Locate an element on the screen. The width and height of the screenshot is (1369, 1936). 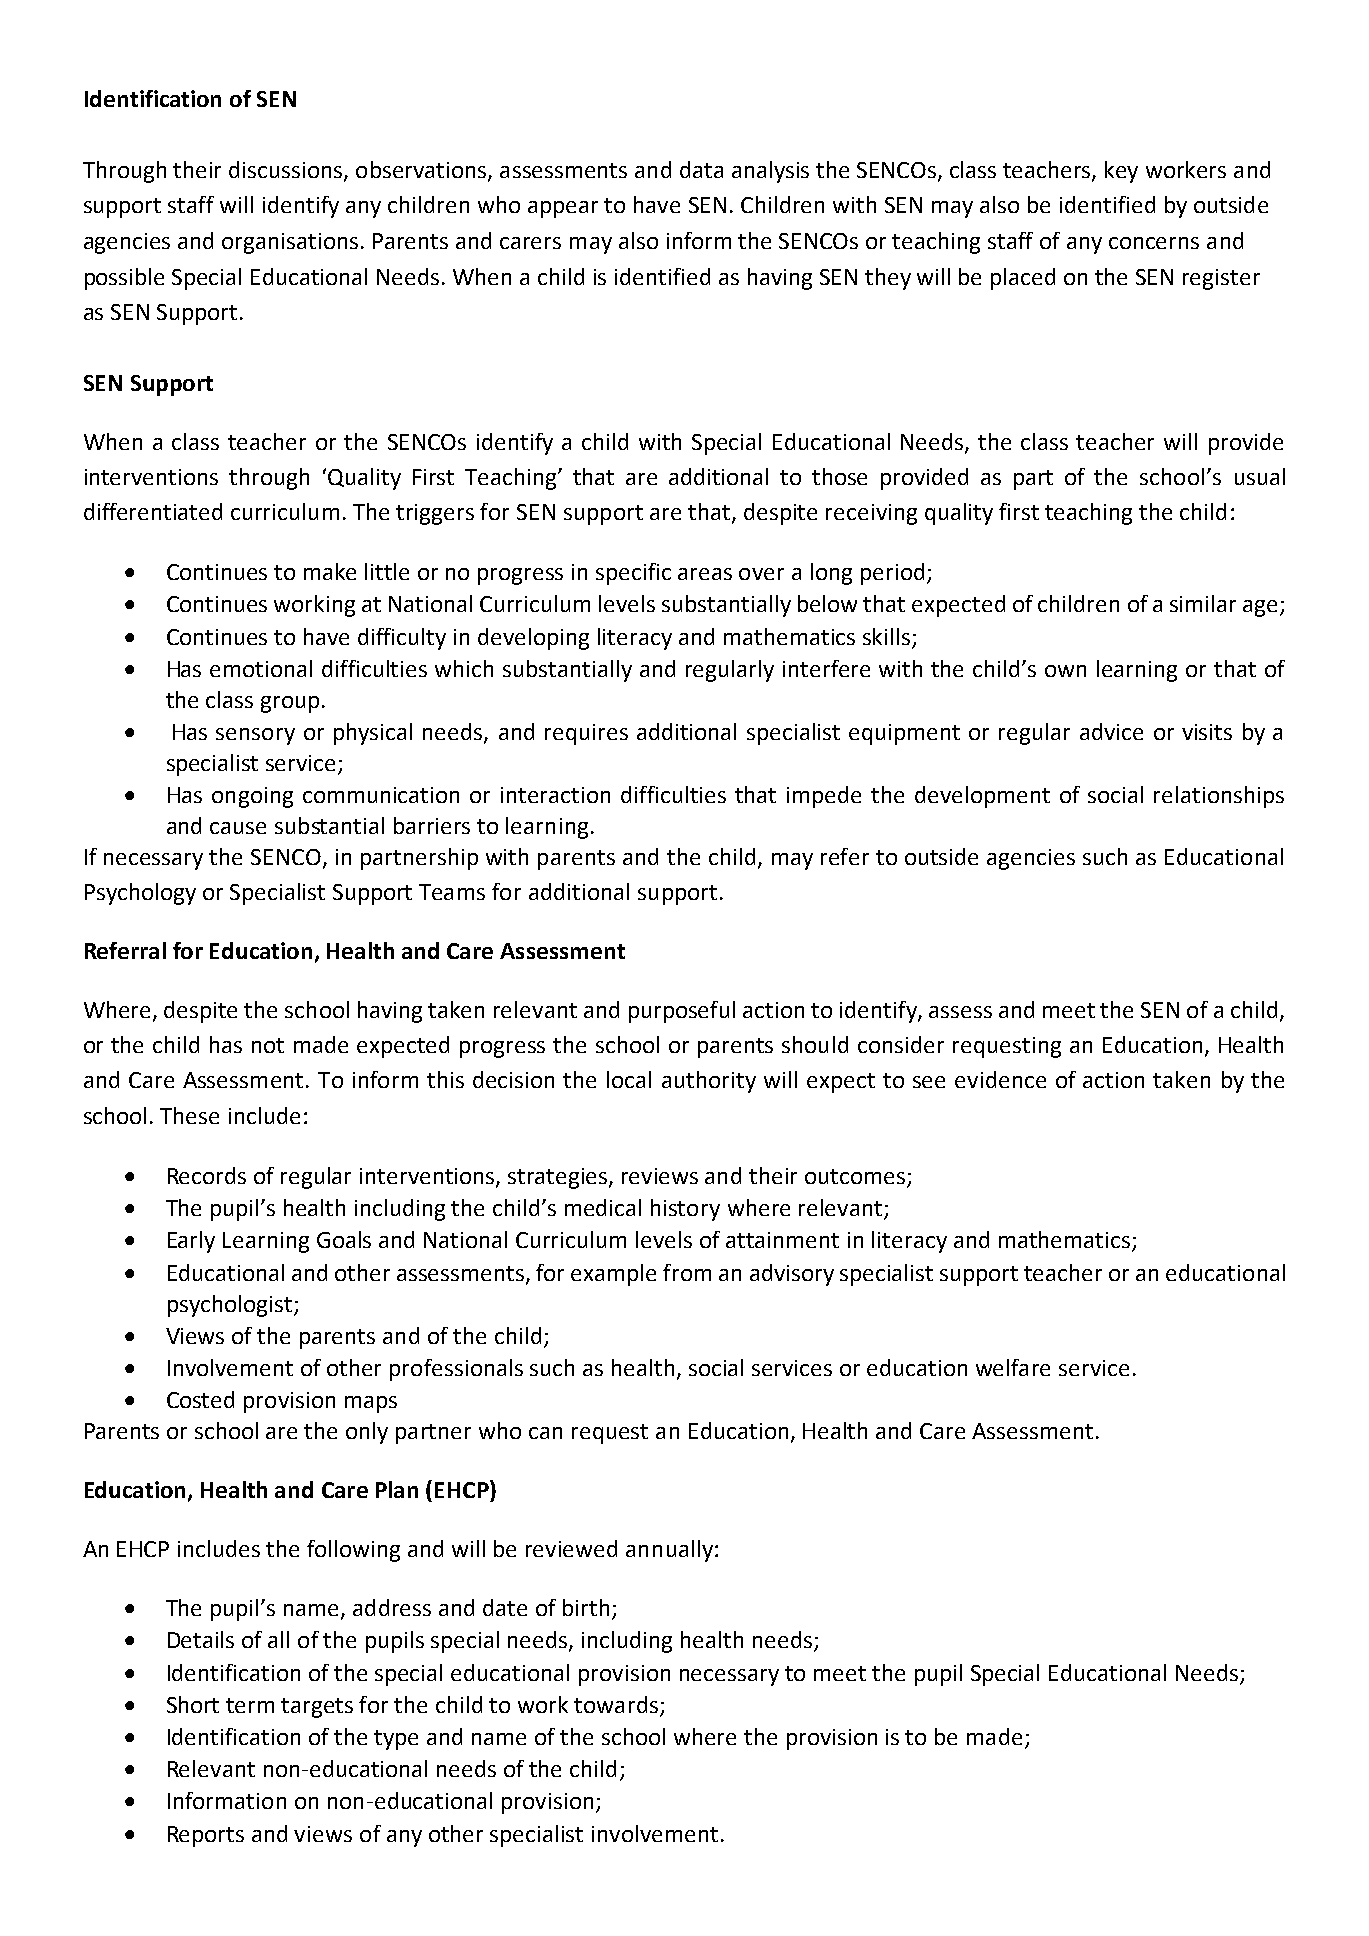
purposeful is located at coordinates (682, 1012).
